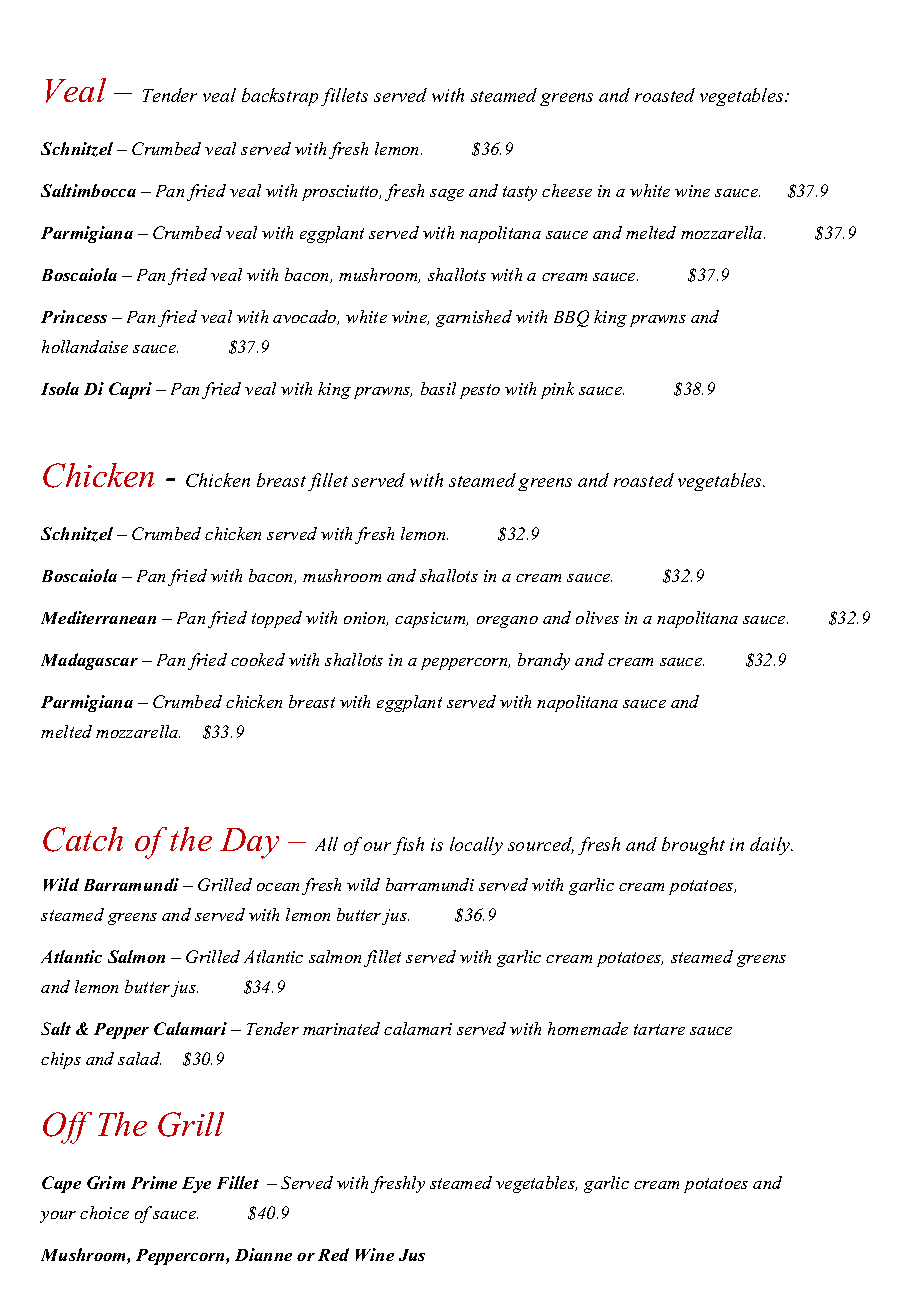 This page has width=924, height=1308. I want to click on Catch, so click(83, 839).
